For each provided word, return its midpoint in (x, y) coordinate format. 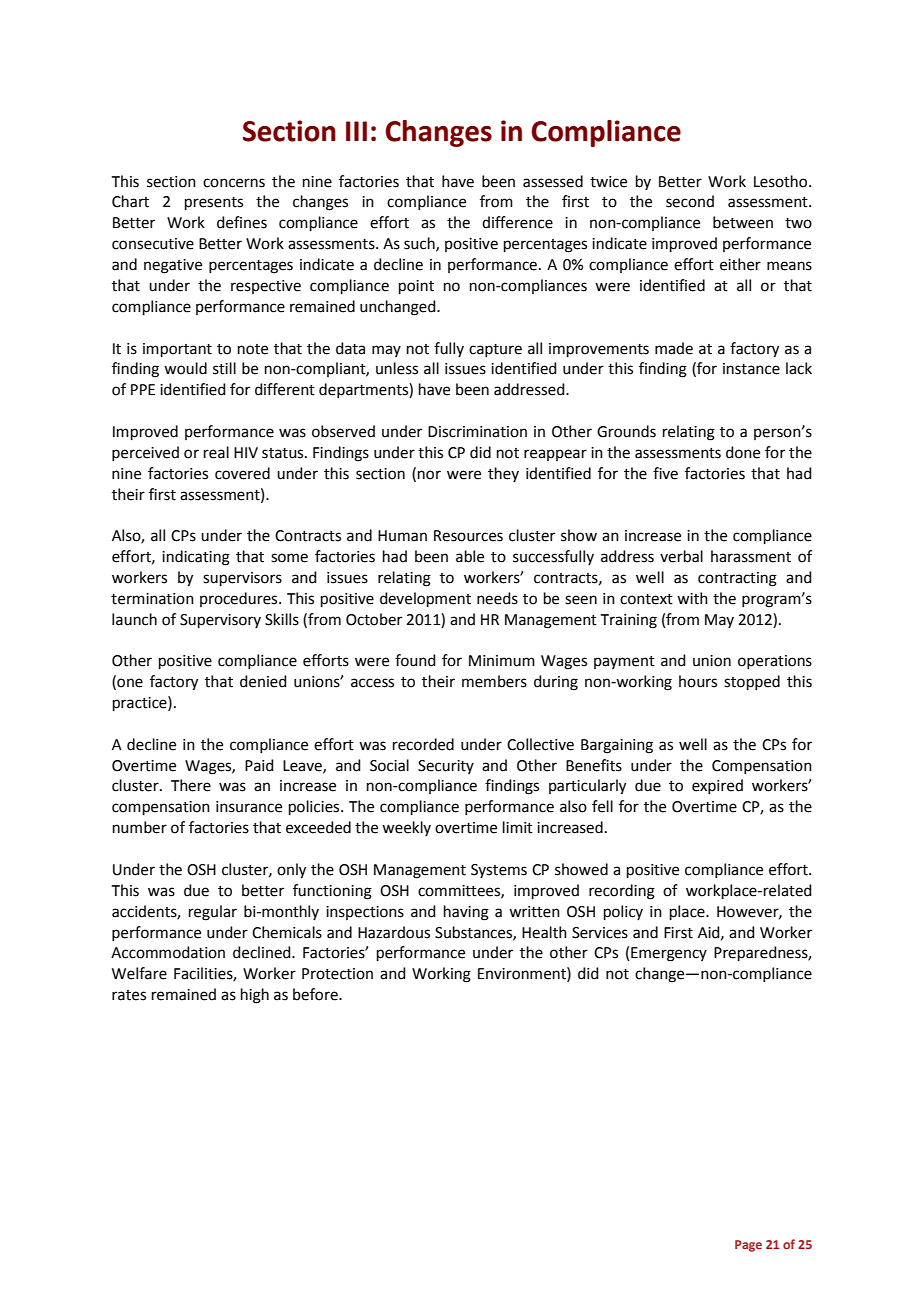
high (255, 996)
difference (517, 222)
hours (698, 681)
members (494, 681)
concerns (234, 183)
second (690, 201)
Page (748, 1246)
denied (263, 681)
